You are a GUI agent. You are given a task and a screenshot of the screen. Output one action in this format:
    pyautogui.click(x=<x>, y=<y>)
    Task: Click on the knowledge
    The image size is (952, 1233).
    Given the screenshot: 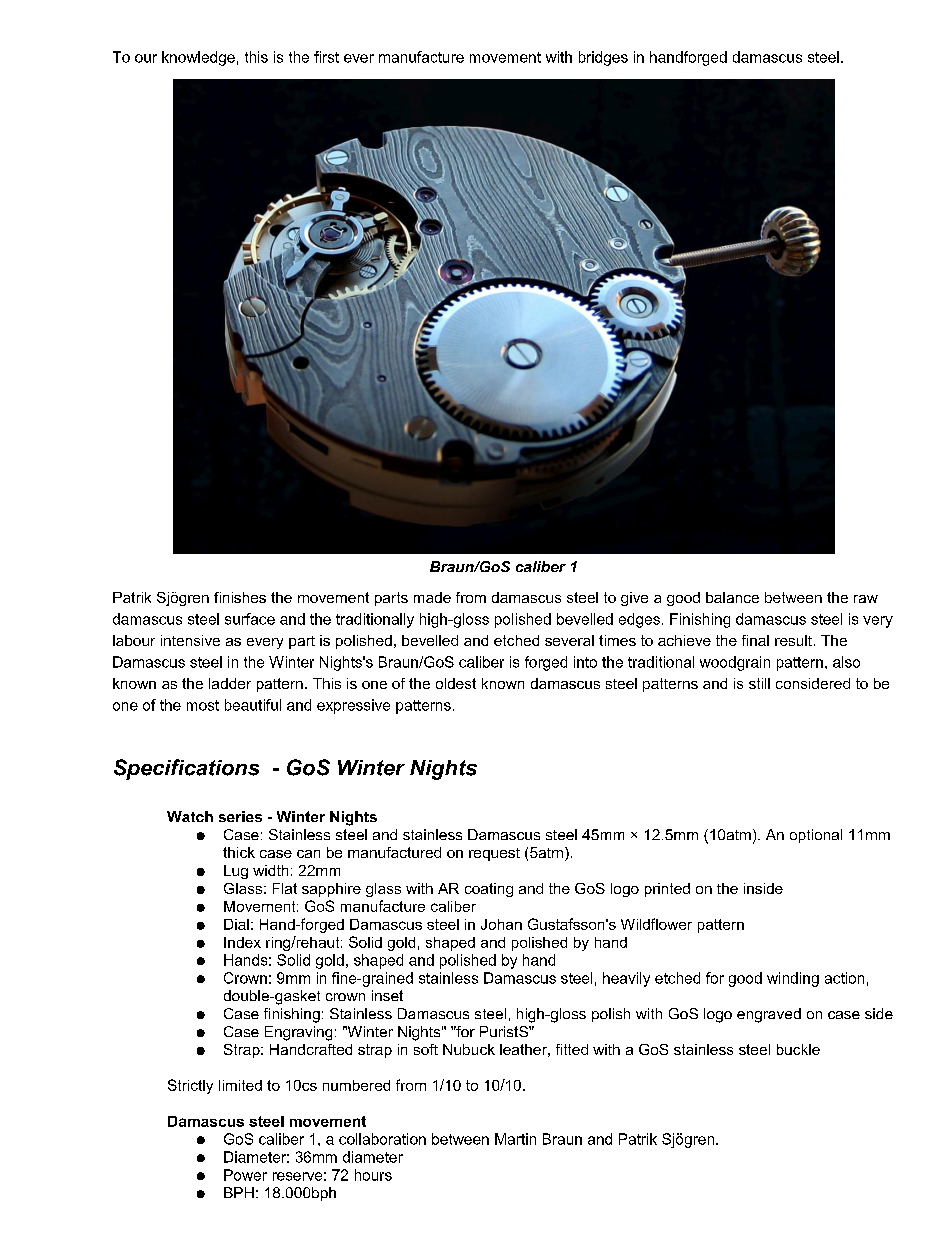 What is the action you would take?
    pyautogui.click(x=198, y=58)
